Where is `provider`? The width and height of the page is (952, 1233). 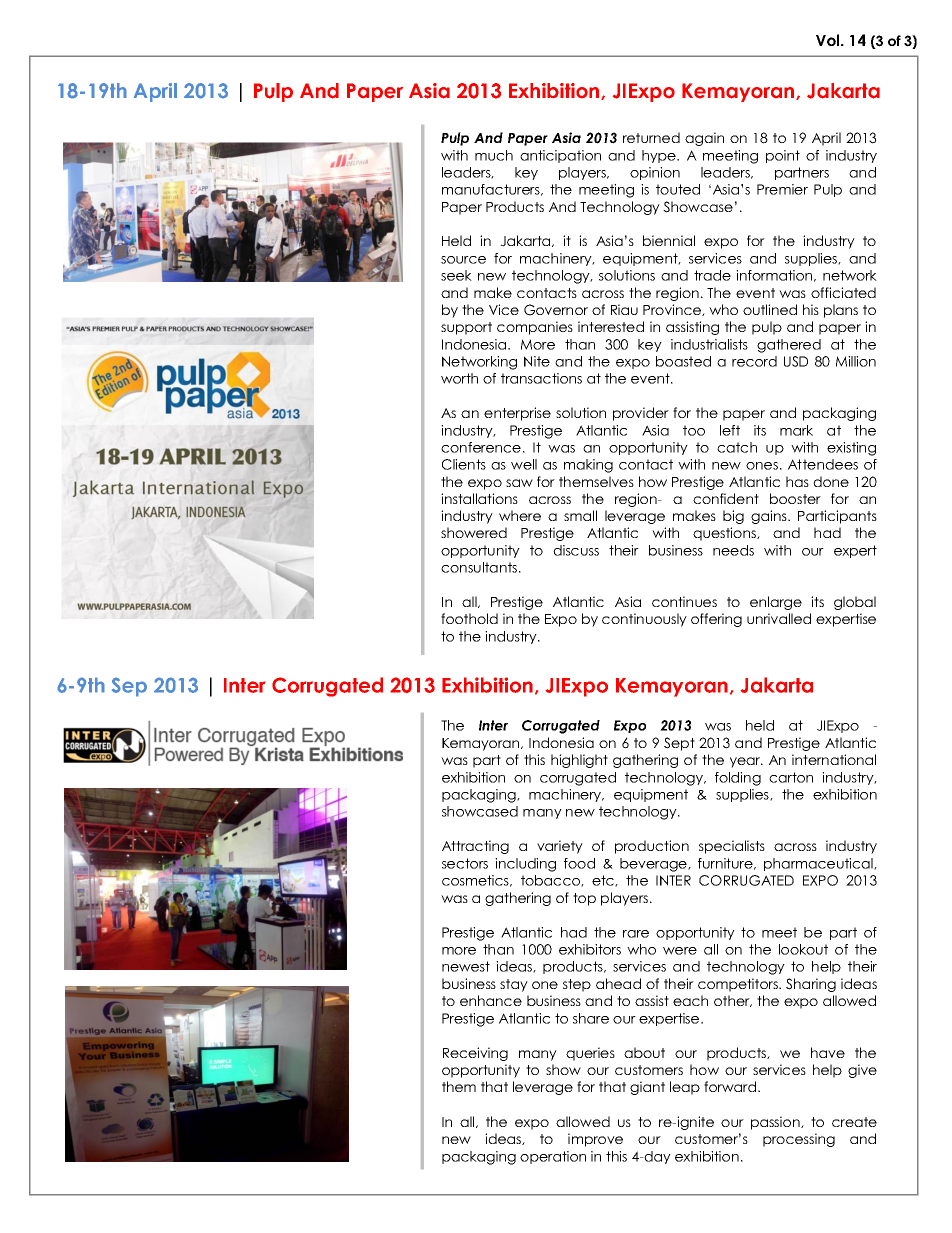 provider is located at coordinates (641, 414).
